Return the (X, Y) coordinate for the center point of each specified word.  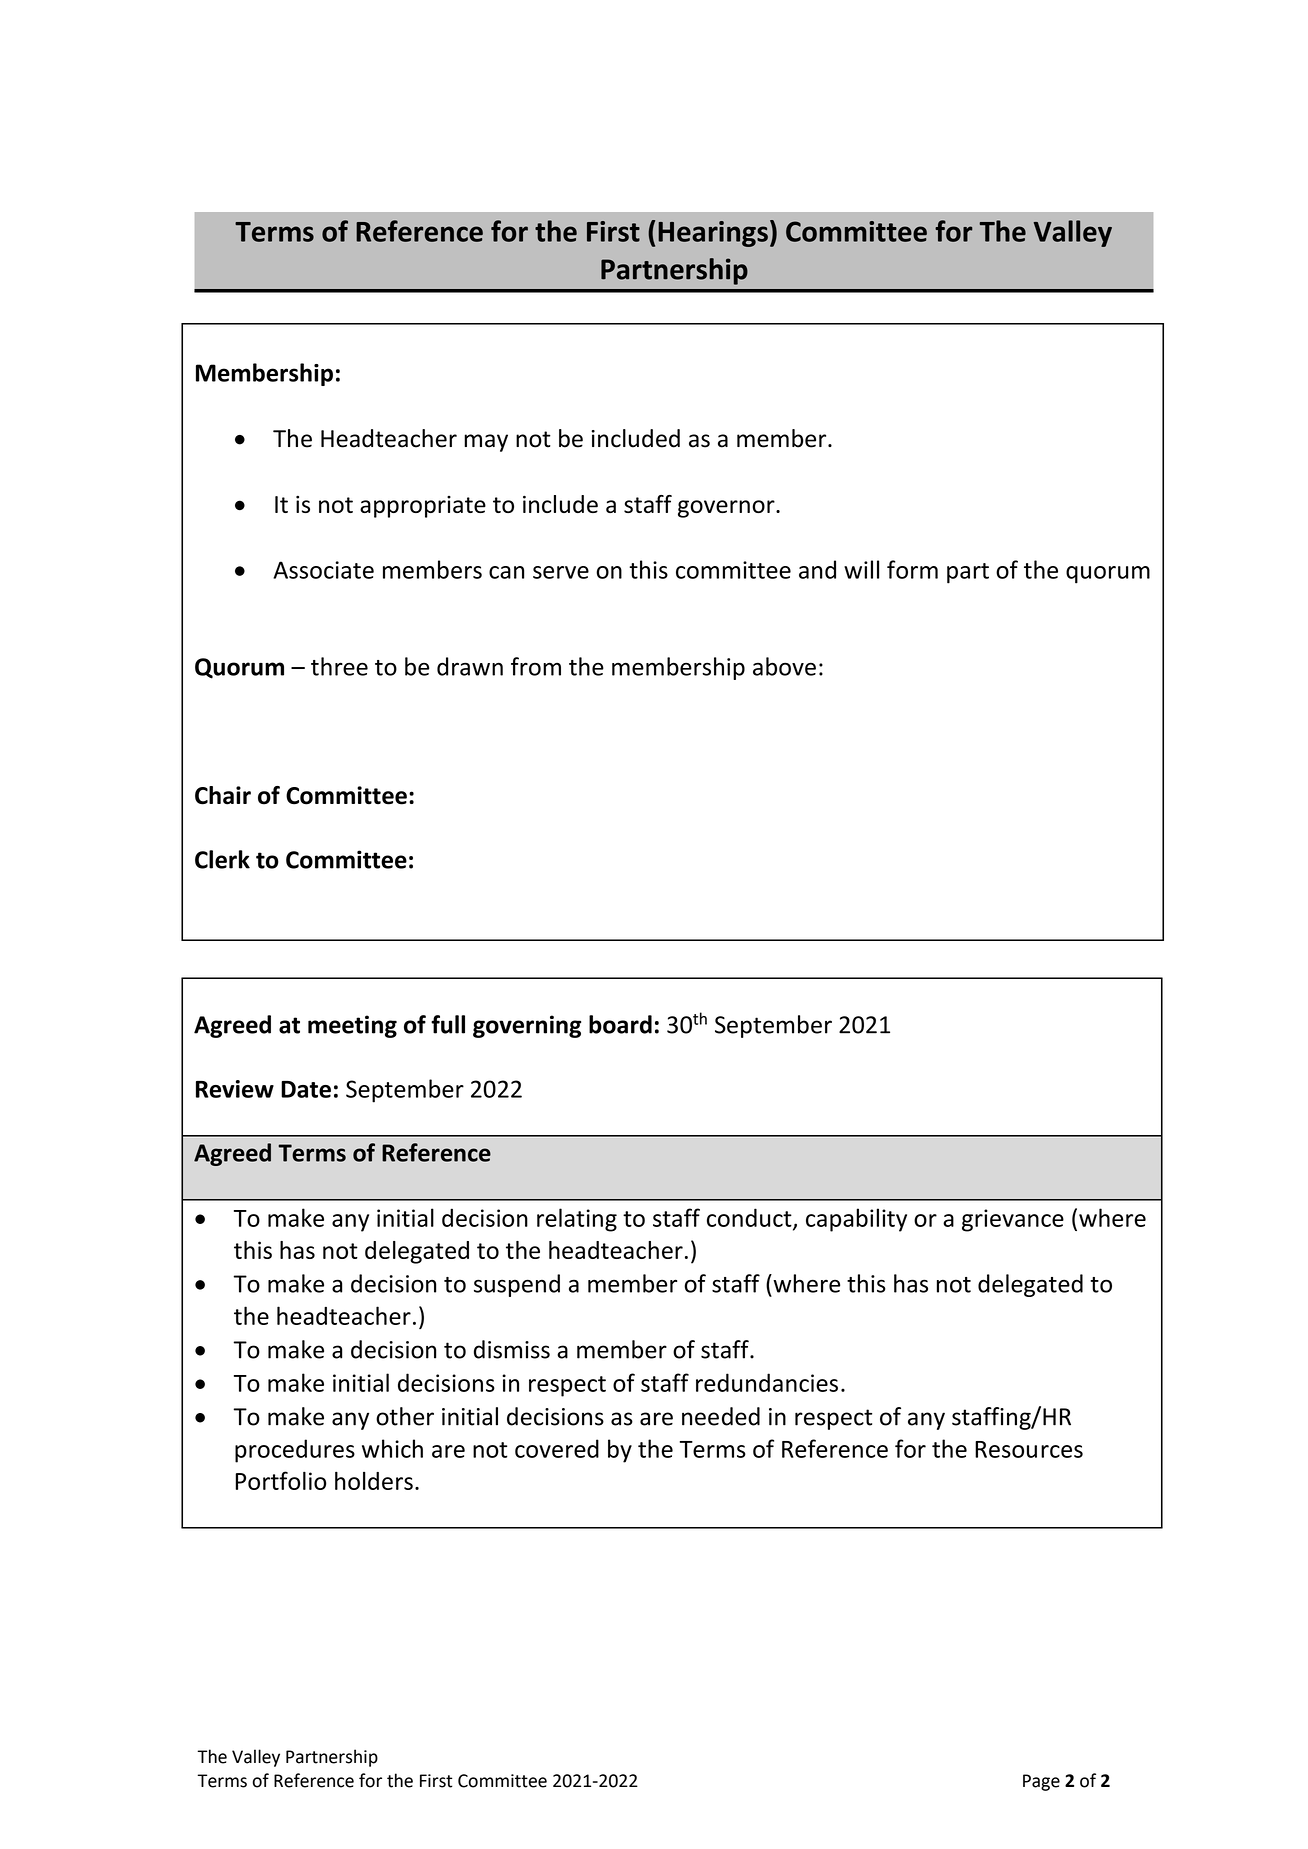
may (486, 443)
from (536, 666)
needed (721, 1416)
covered (557, 1448)
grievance (1013, 1220)
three (339, 666)
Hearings (713, 234)
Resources (1029, 1449)
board (620, 1024)
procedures (295, 1451)
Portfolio (280, 1480)
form (912, 569)
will (861, 569)
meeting (352, 1026)
